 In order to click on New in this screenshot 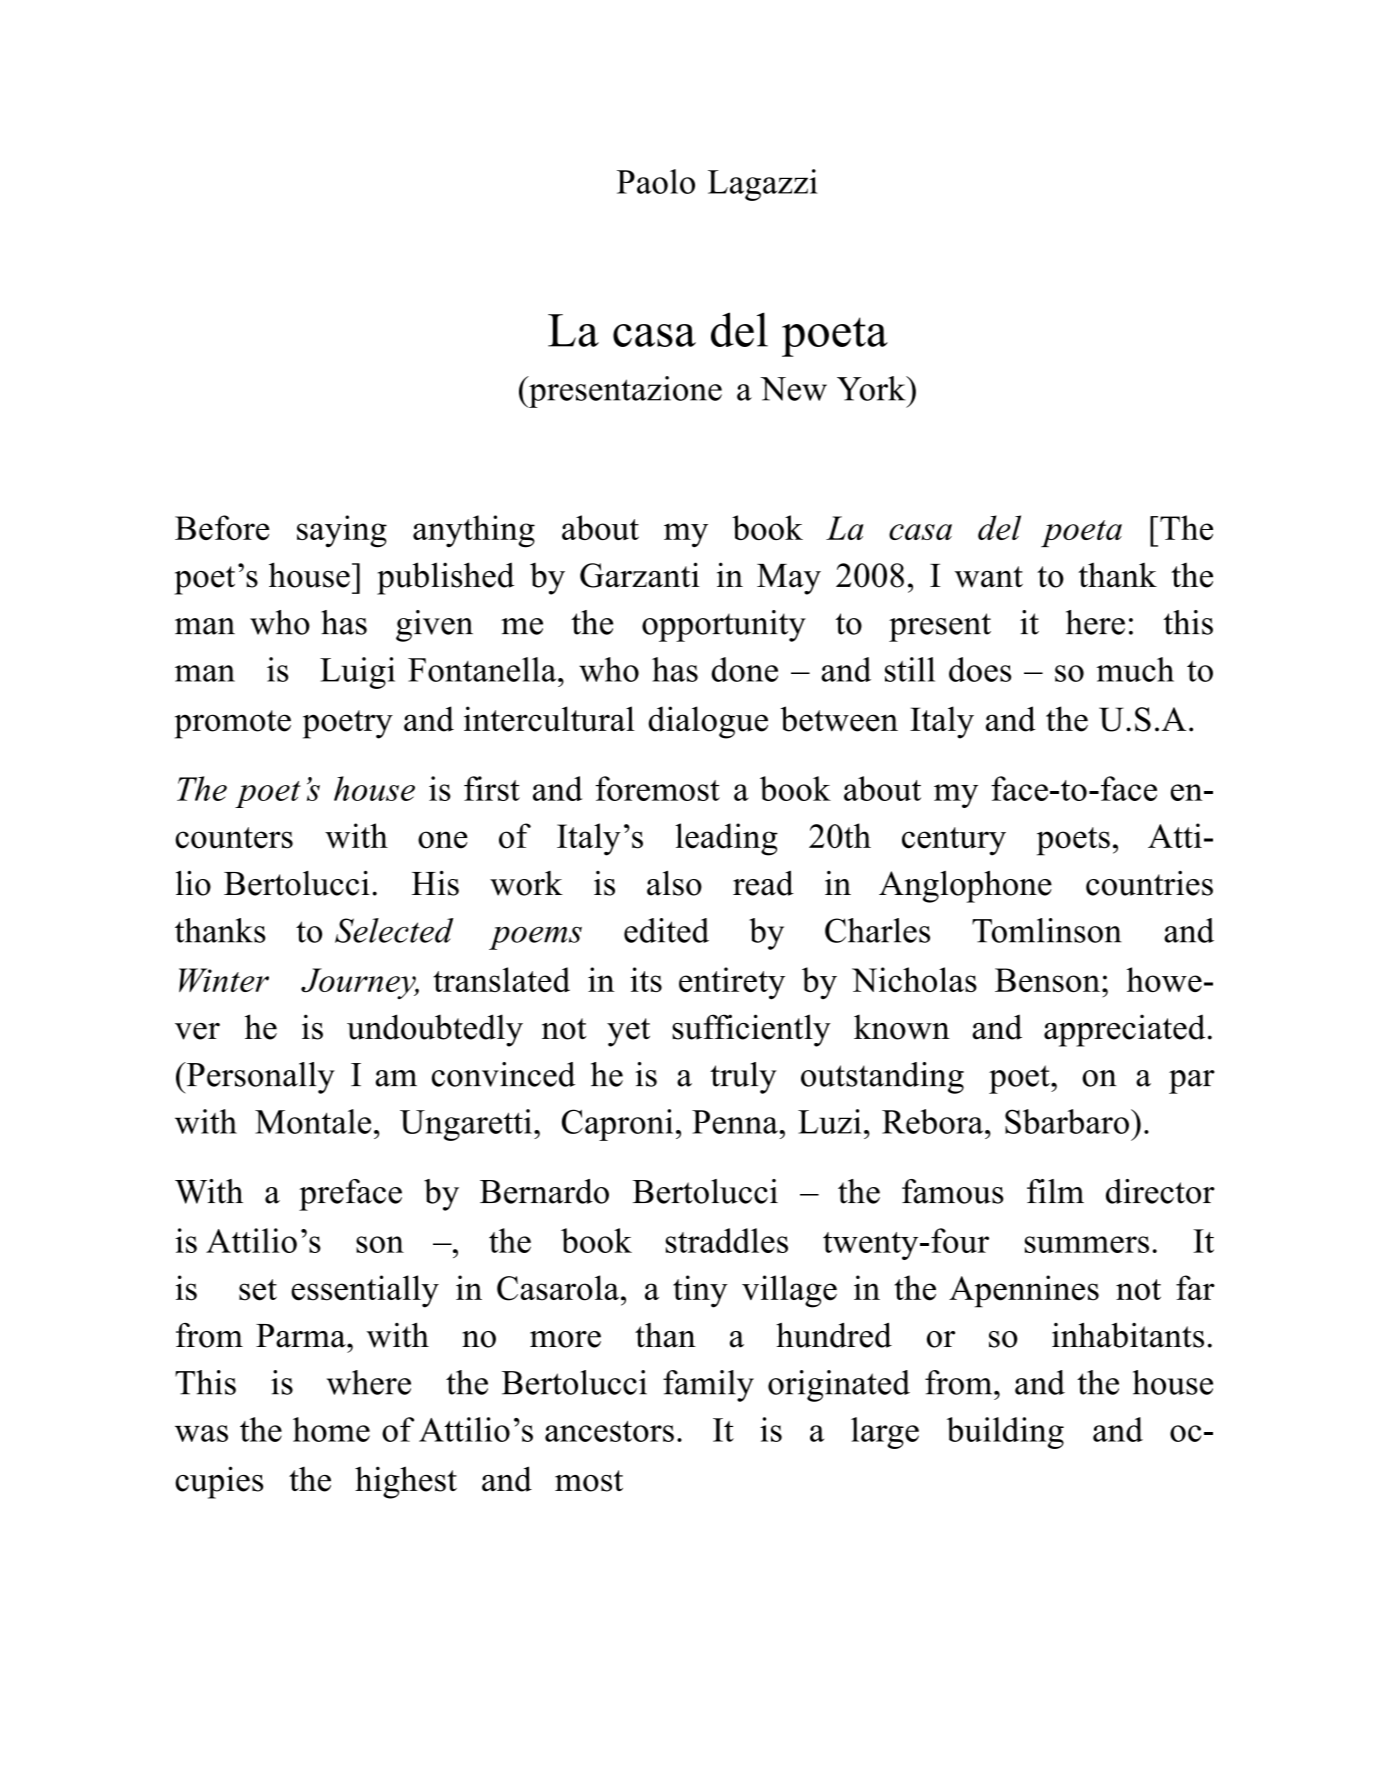, I will do `click(793, 389)`.
